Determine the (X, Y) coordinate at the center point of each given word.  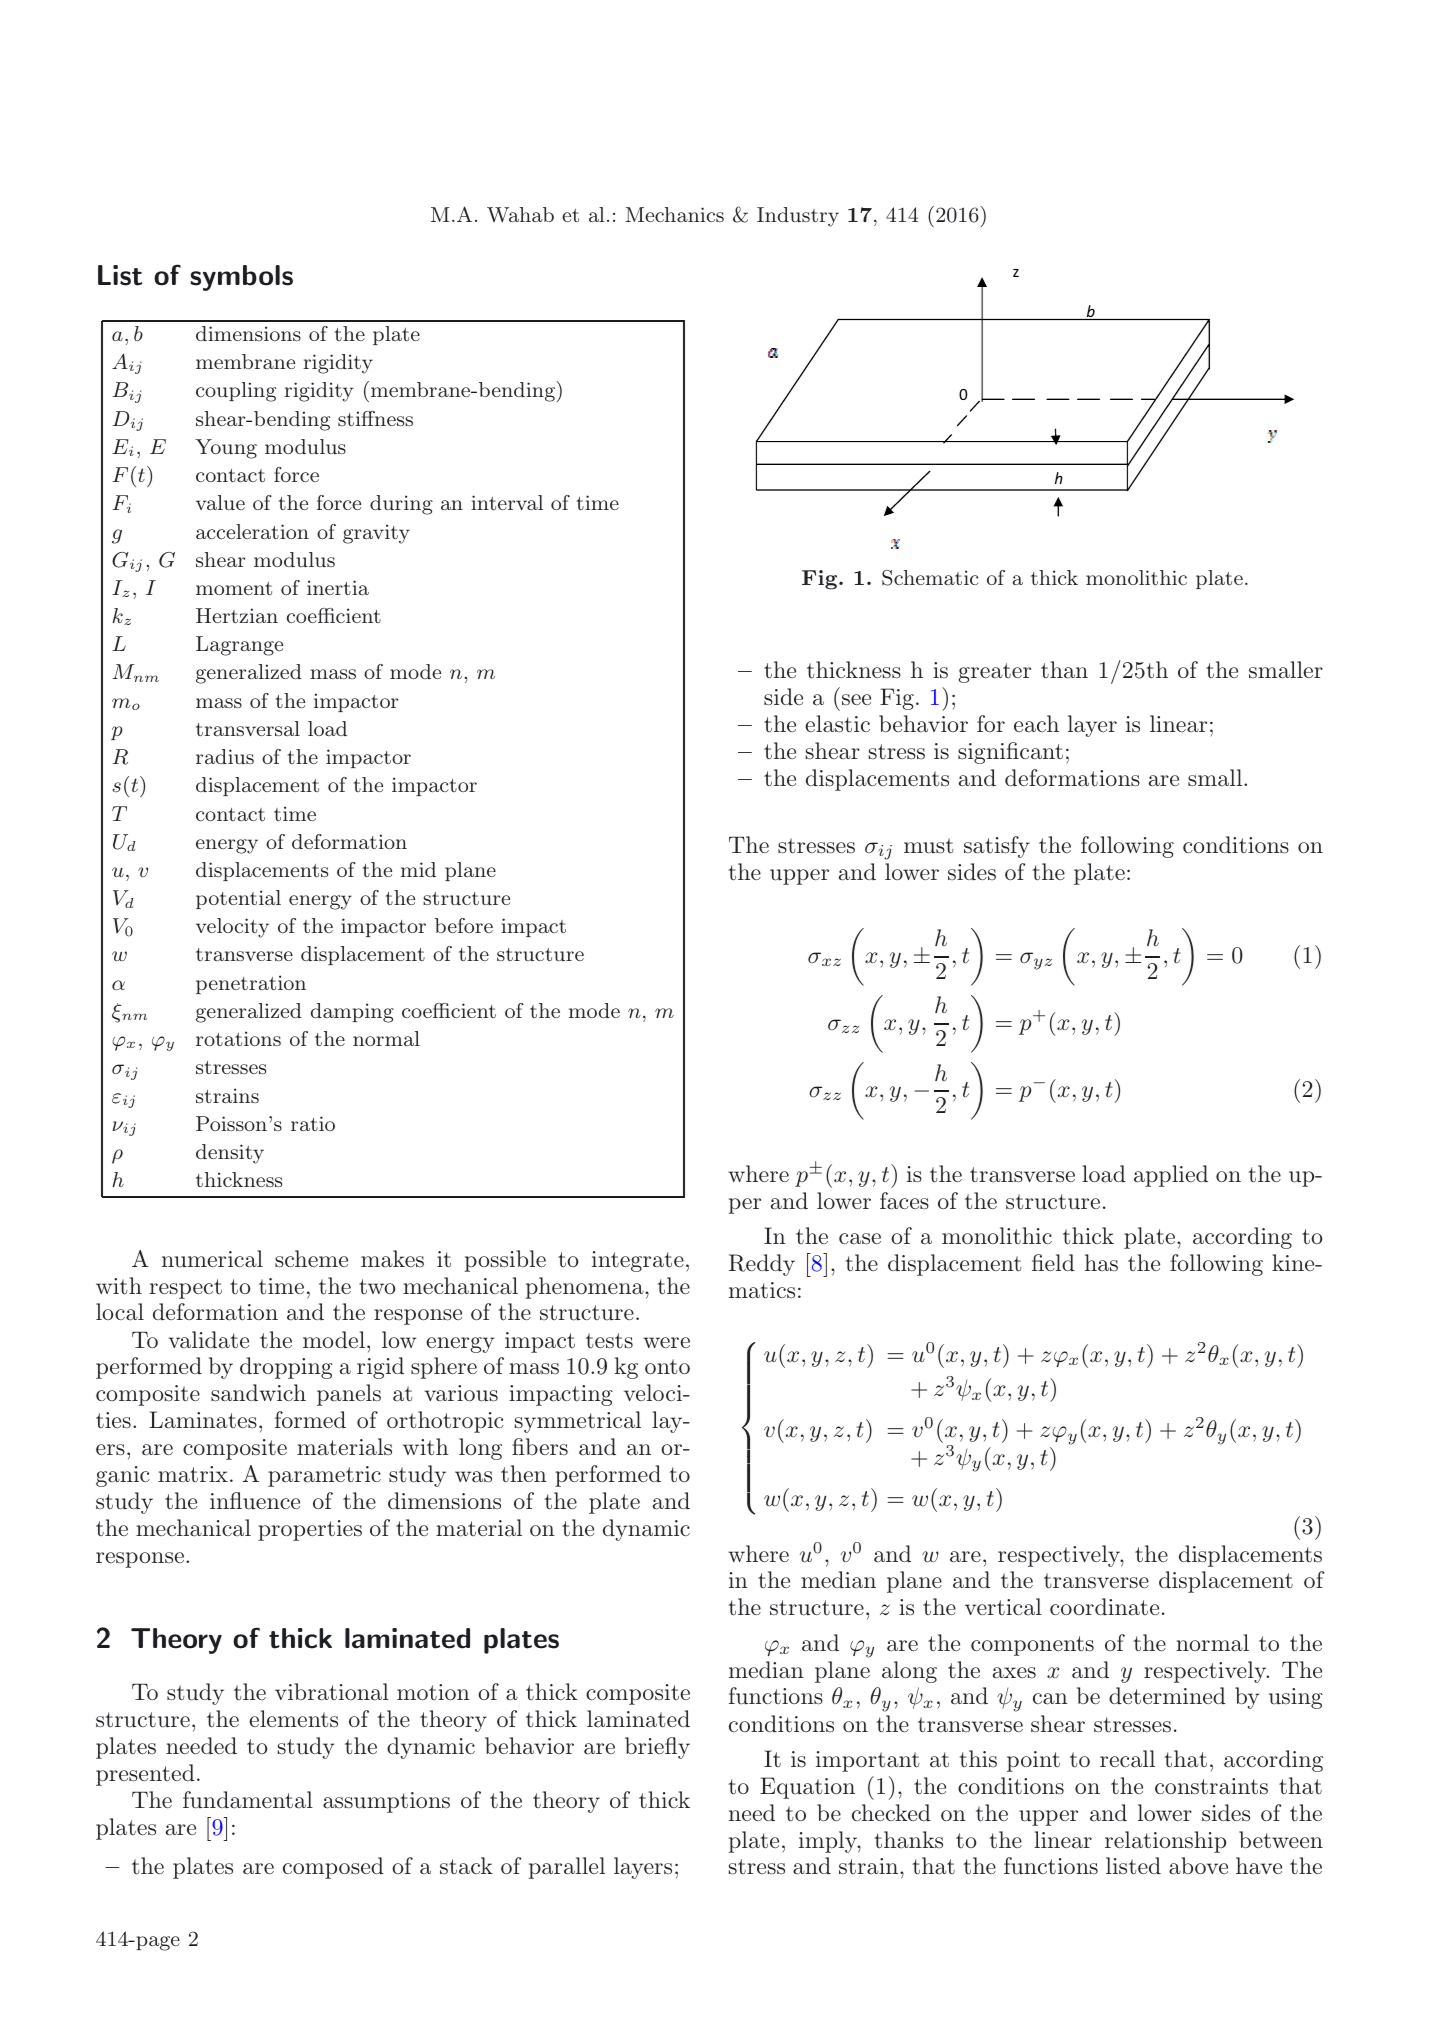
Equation (807, 1788)
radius (225, 756)
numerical (212, 1259)
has (1101, 1262)
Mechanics (675, 214)
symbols (241, 278)
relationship (1165, 1842)
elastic (837, 724)
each (1036, 724)
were (666, 1342)
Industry (798, 217)
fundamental (248, 1800)
